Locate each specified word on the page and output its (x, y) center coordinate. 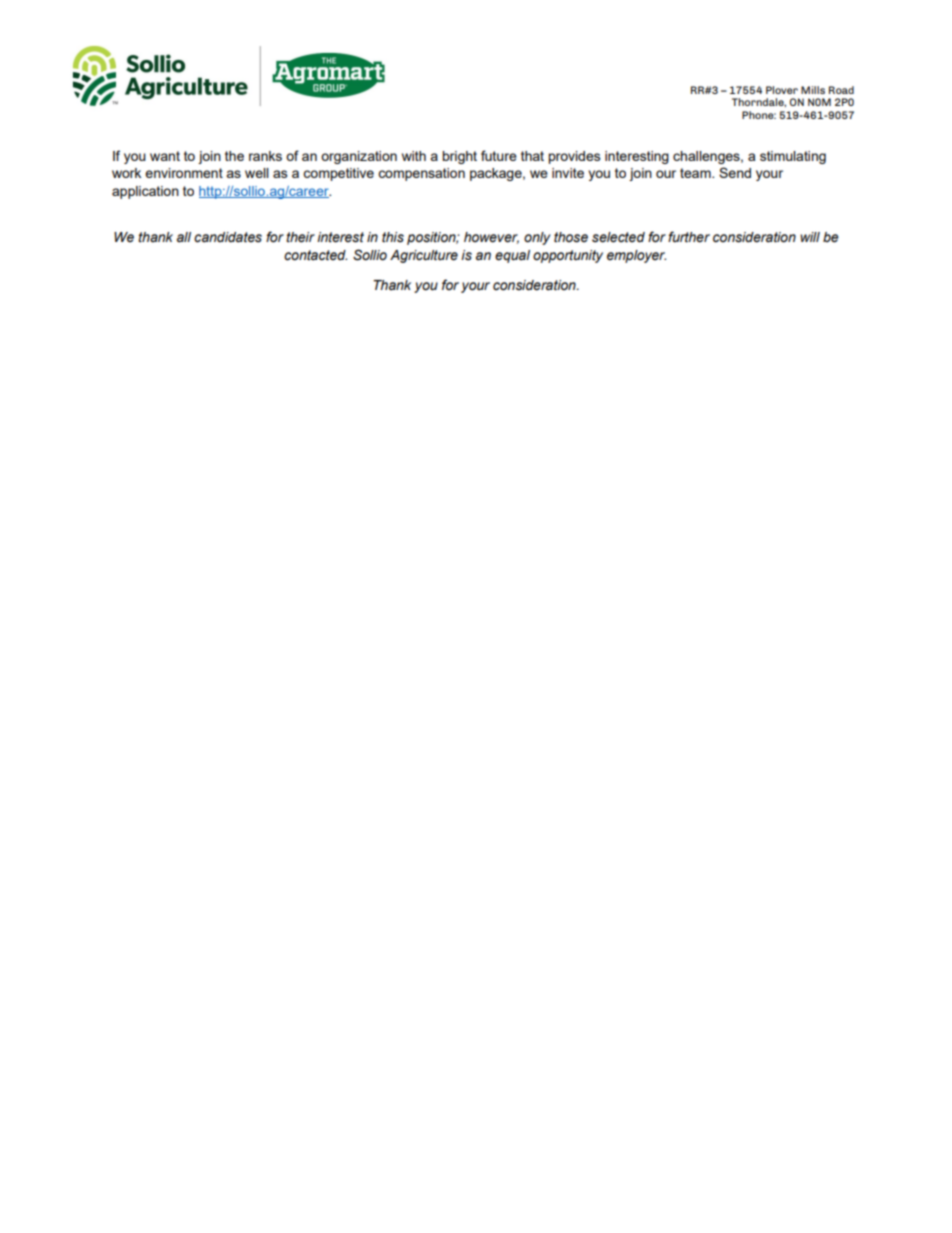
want (165, 156)
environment (184, 173)
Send (735, 172)
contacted (315, 255)
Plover (782, 90)
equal (512, 256)
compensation (421, 174)
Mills (813, 90)
